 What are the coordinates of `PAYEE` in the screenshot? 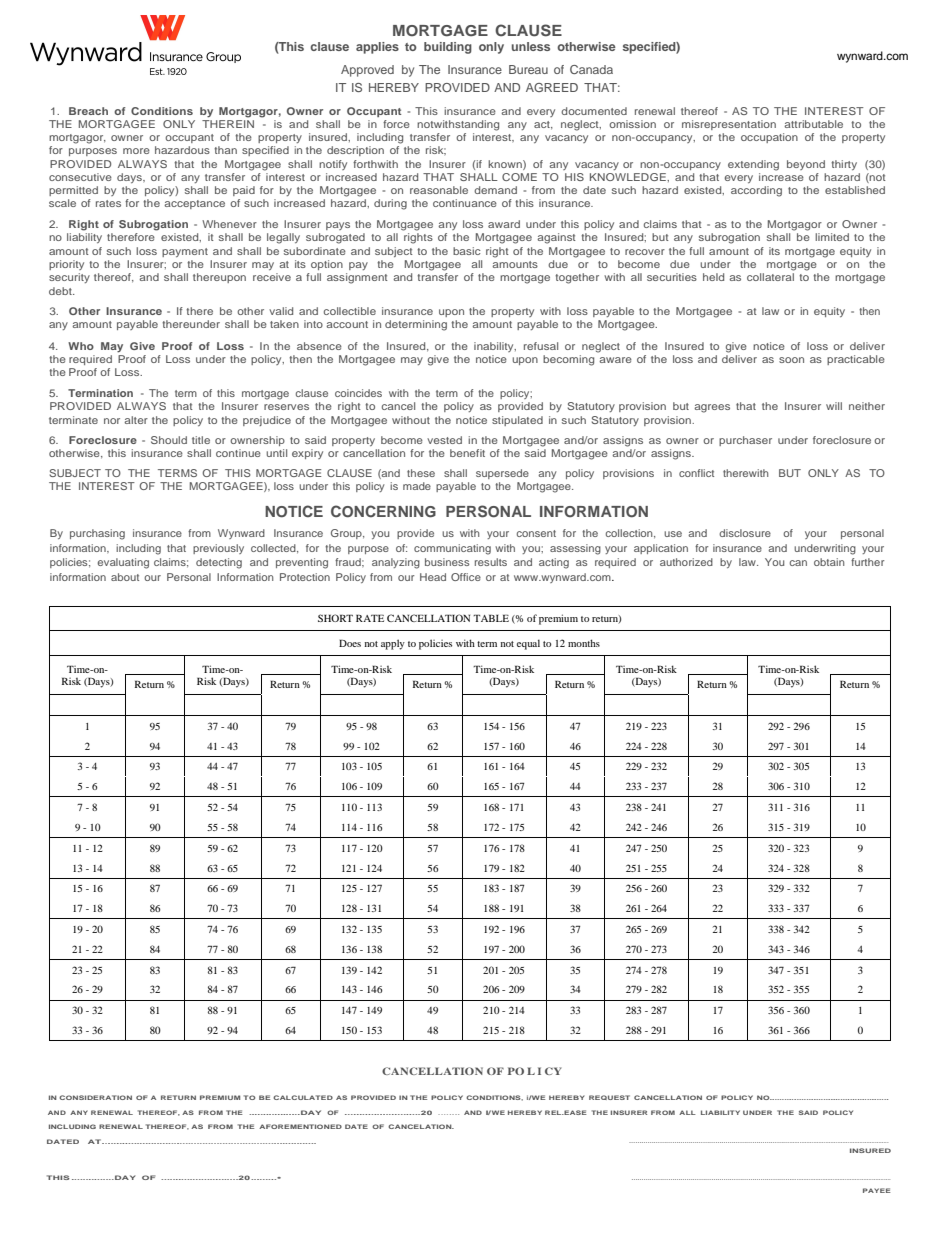 It's located at (877, 1190).
